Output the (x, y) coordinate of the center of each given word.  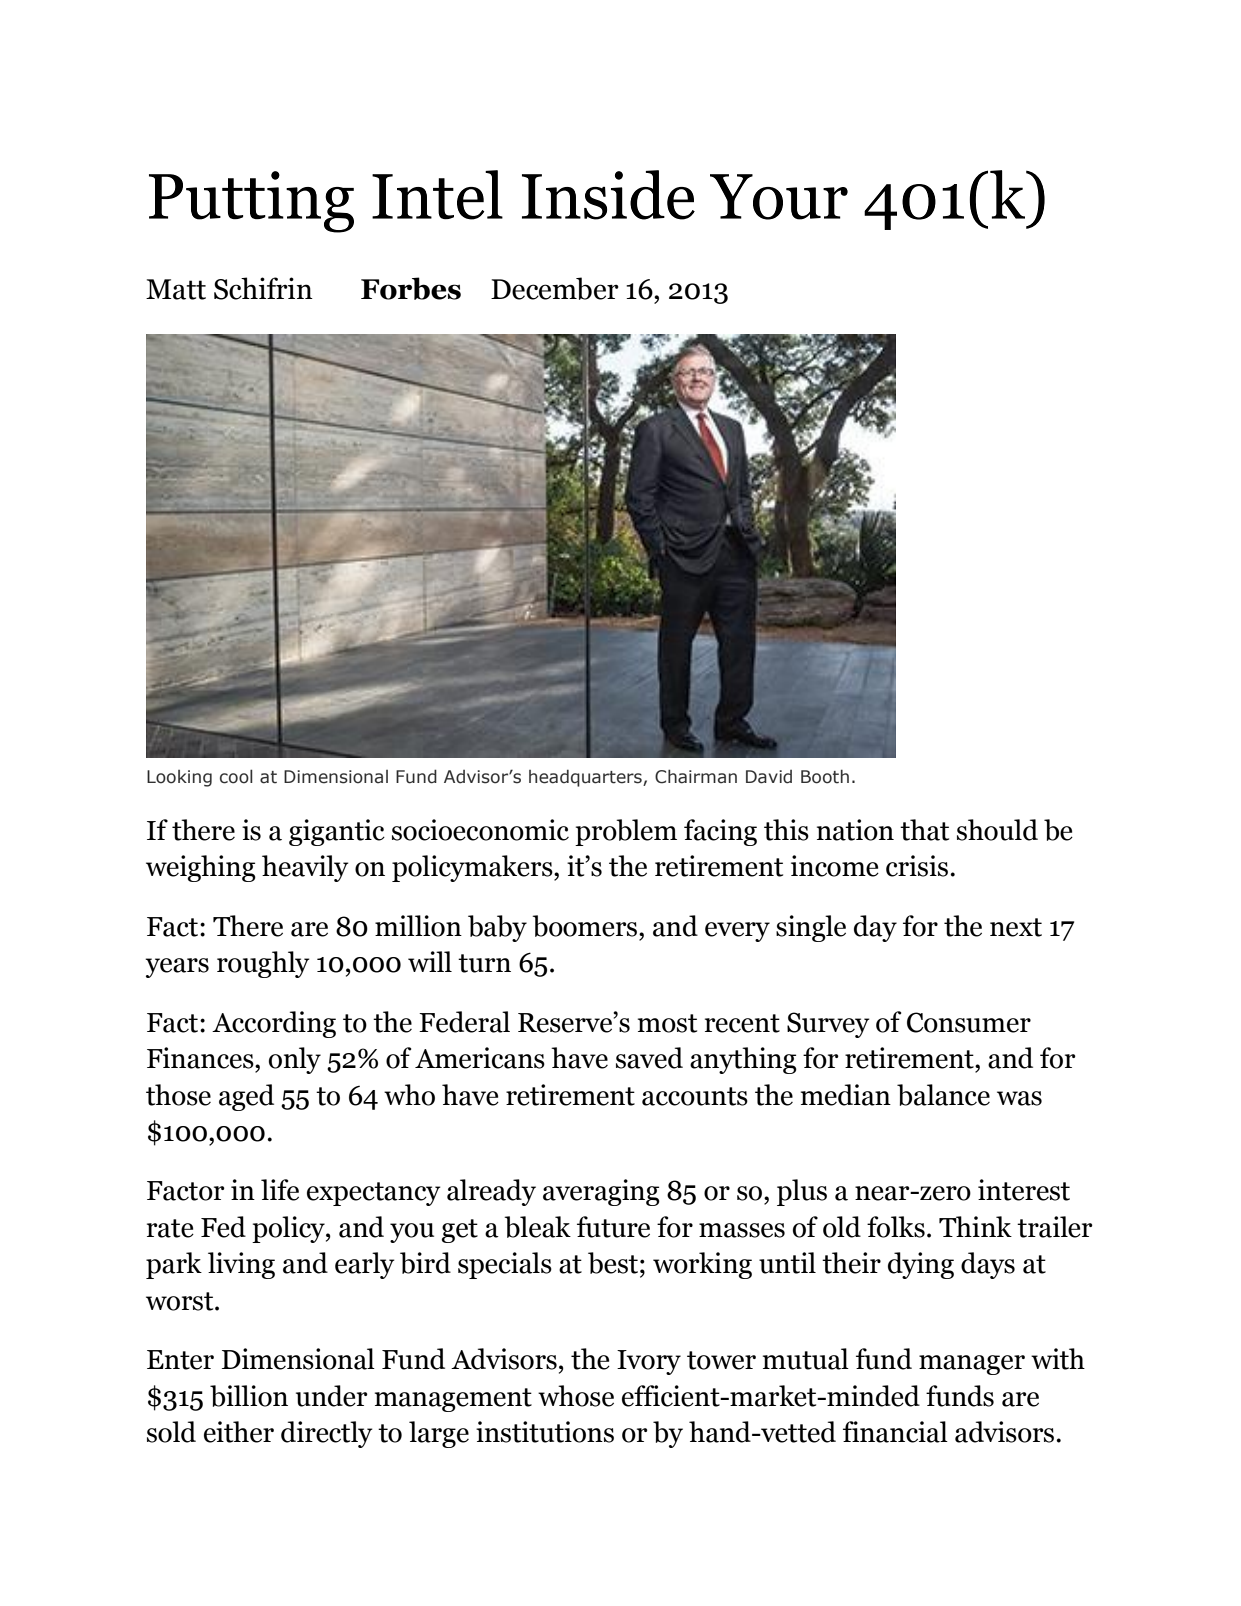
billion (249, 1396)
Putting (251, 202)
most (667, 1023)
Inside (608, 195)
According (274, 1024)
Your (779, 197)
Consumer (969, 1022)
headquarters (586, 778)
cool (236, 776)
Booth (825, 776)
